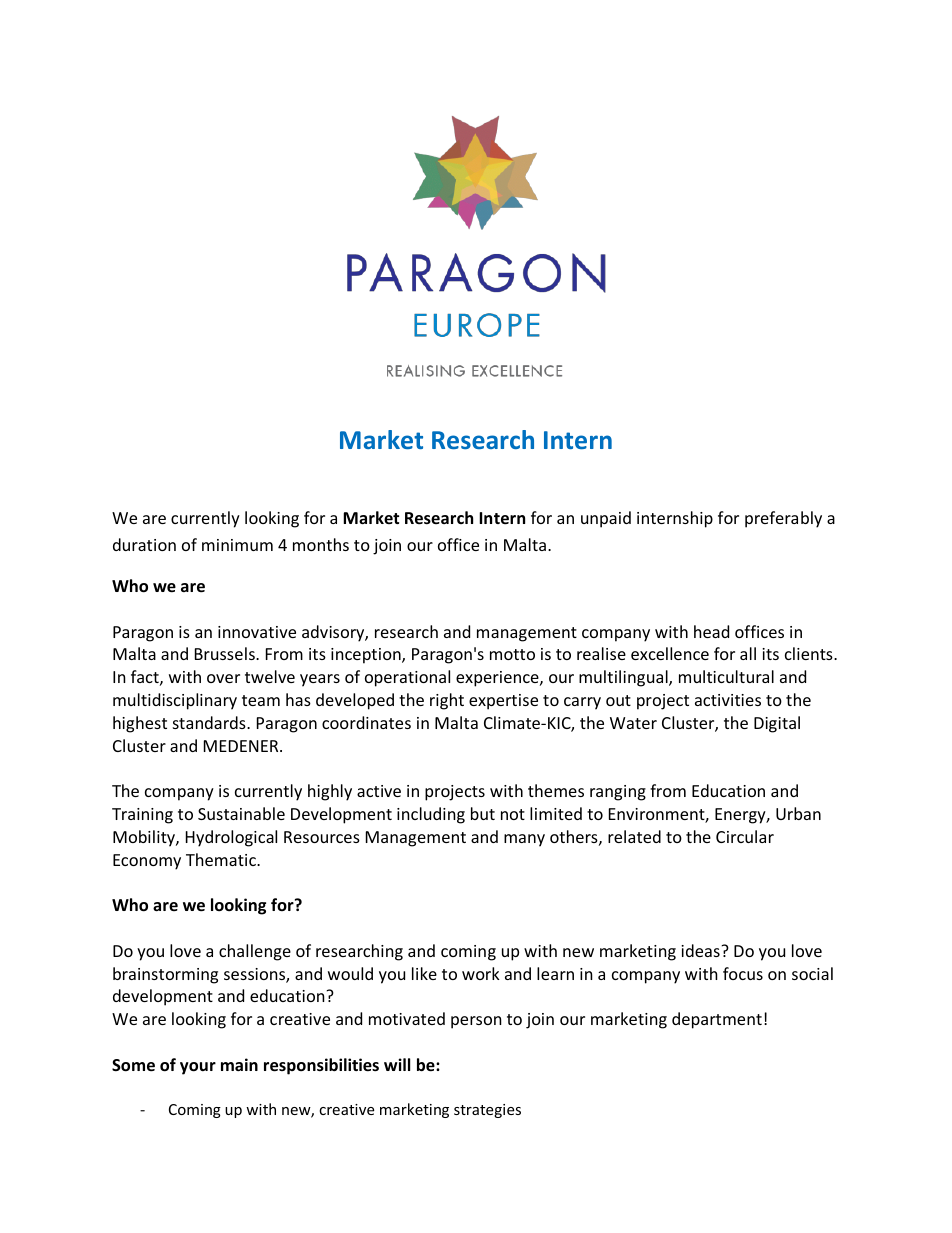 The width and height of the document is (952, 1233). I want to click on unpaid, so click(606, 519).
